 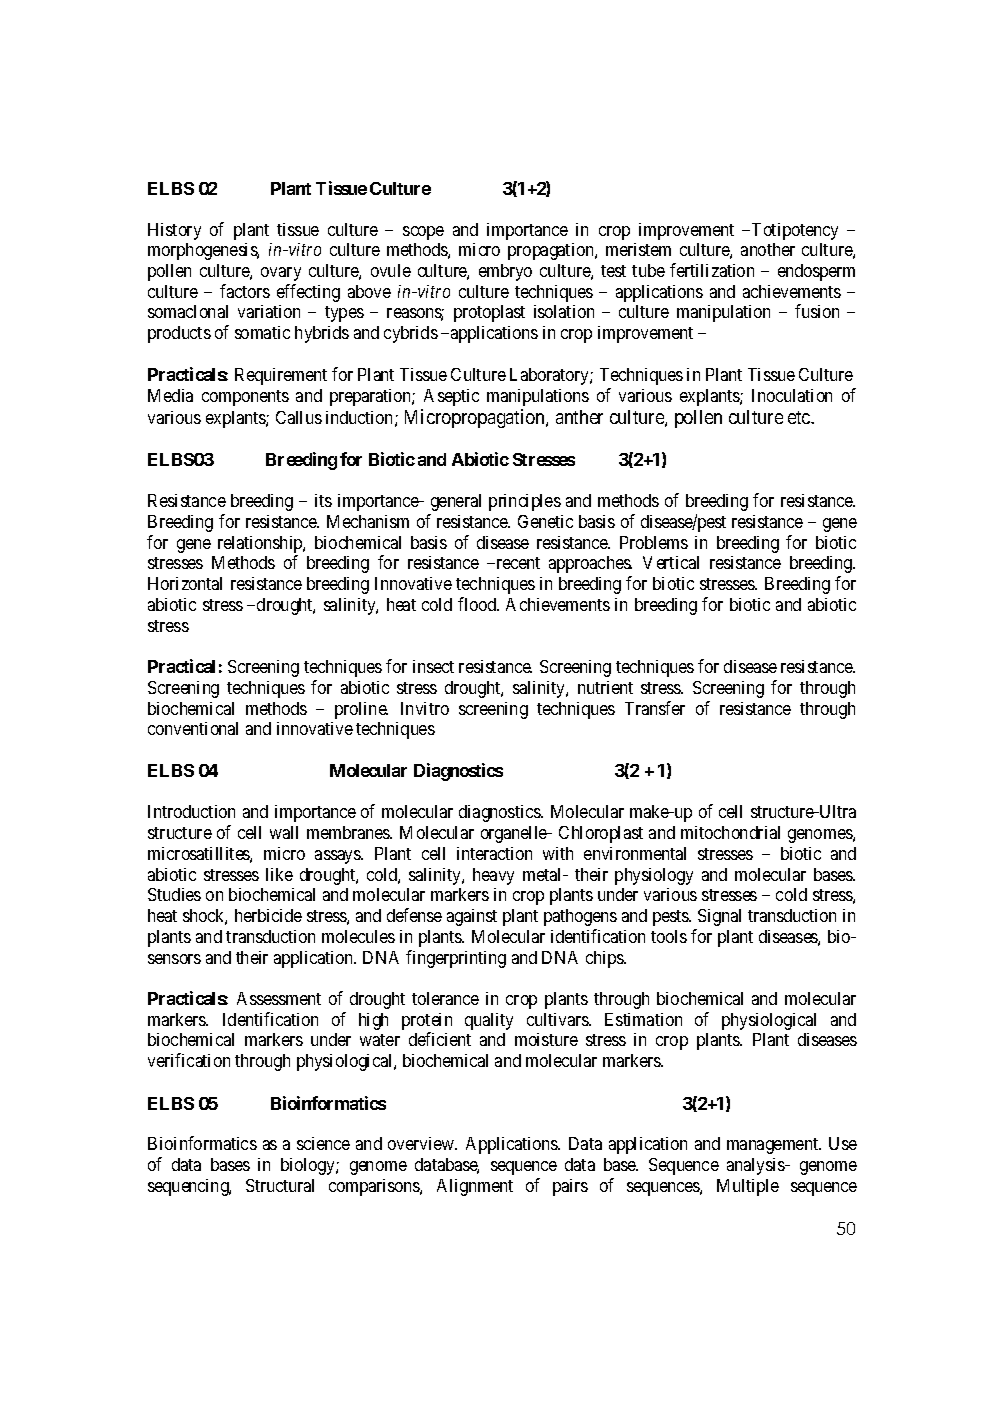 I want to click on embryo, so click(x=505, y=272).
